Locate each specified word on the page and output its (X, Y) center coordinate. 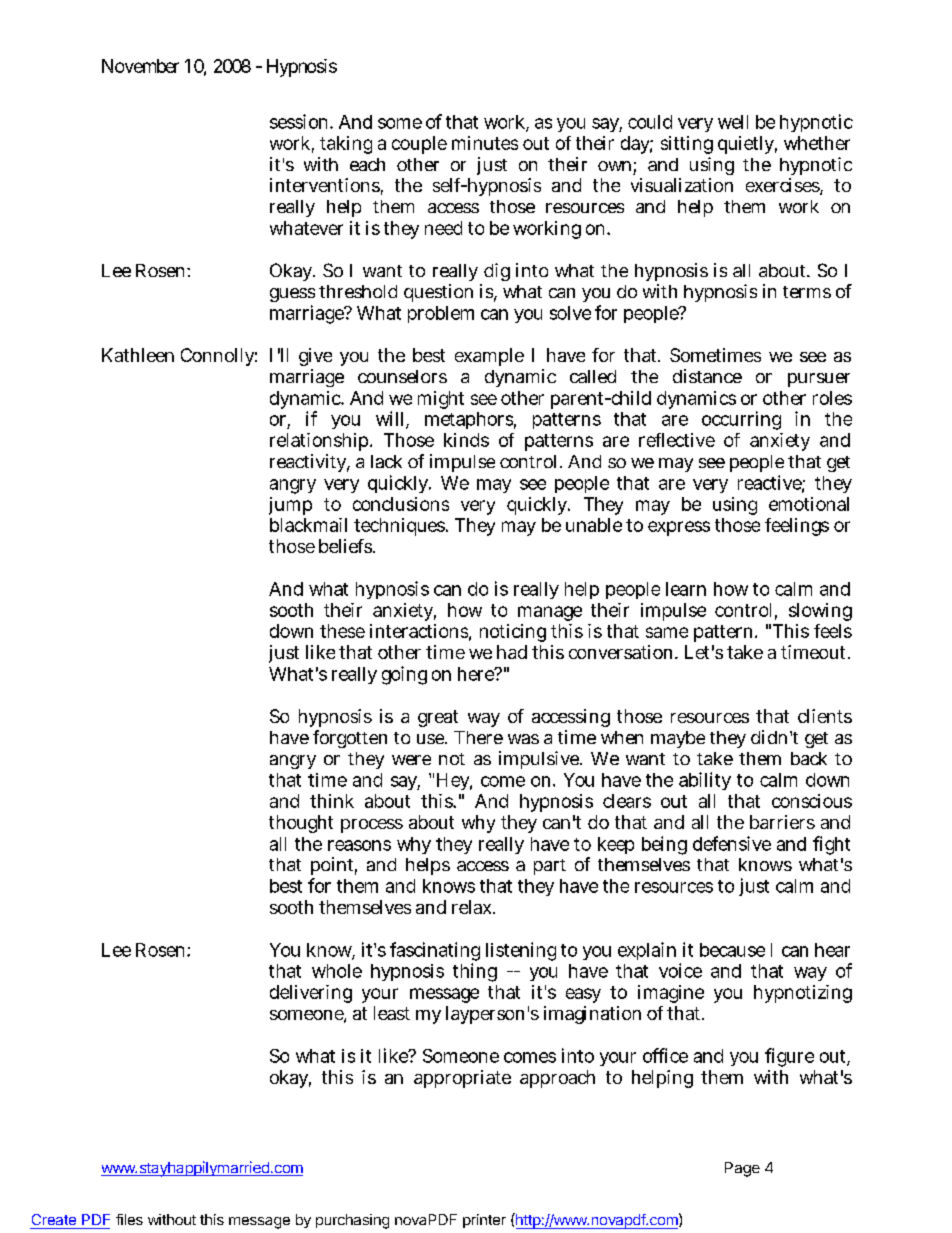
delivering (311, 994)
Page (742, 1169)
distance (707, 376)
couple (419, 145)
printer (484, 1221)
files (129, 1219)
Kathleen (138, 355)
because (732, 950)
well (733, 122)
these (342, 631)
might (441, 400)
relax (473, 907)
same (667, 632)
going (404, 675)
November (140, 66)
